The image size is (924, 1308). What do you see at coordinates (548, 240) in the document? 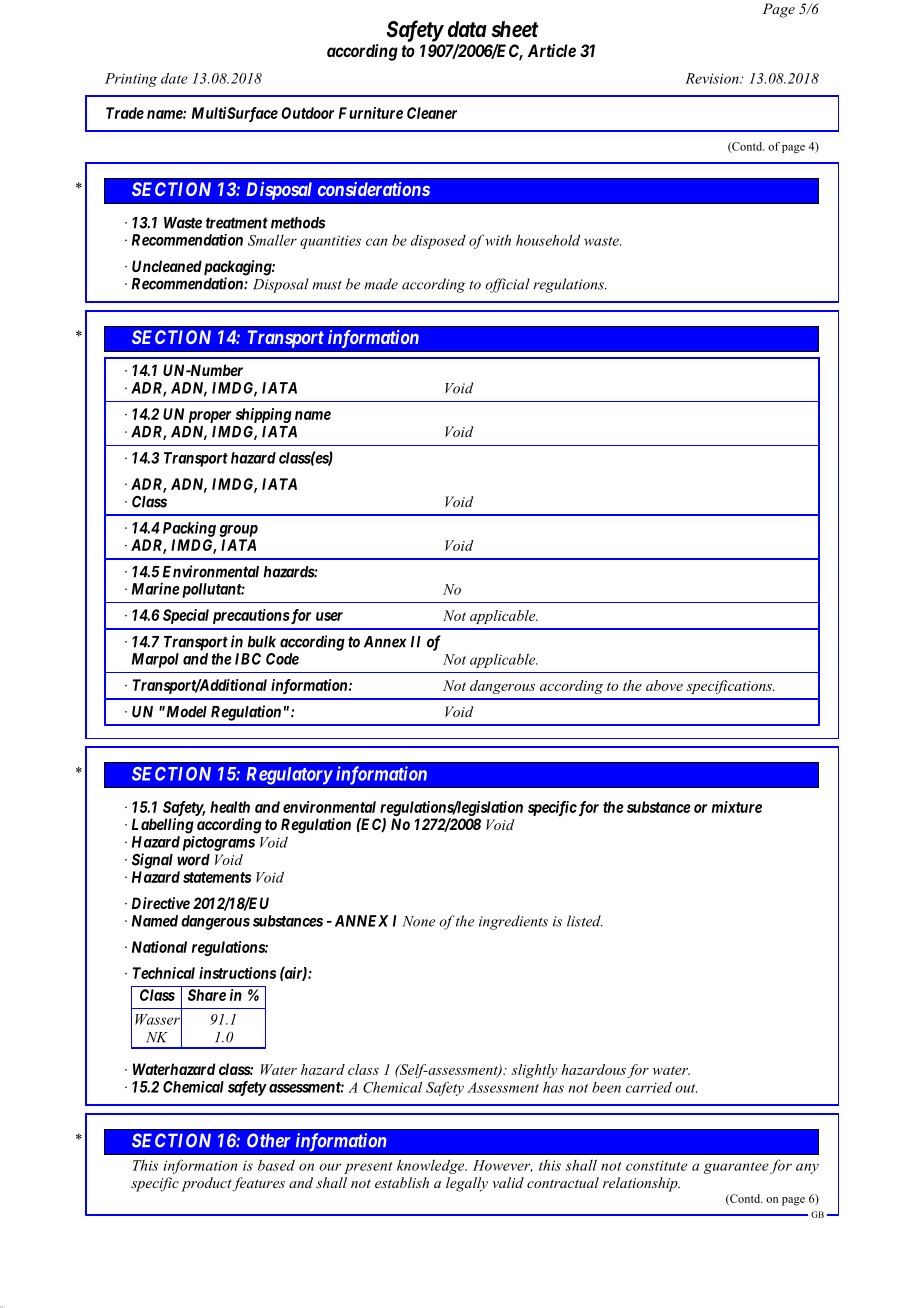
I see `household` at bounding box center [548, 240].
